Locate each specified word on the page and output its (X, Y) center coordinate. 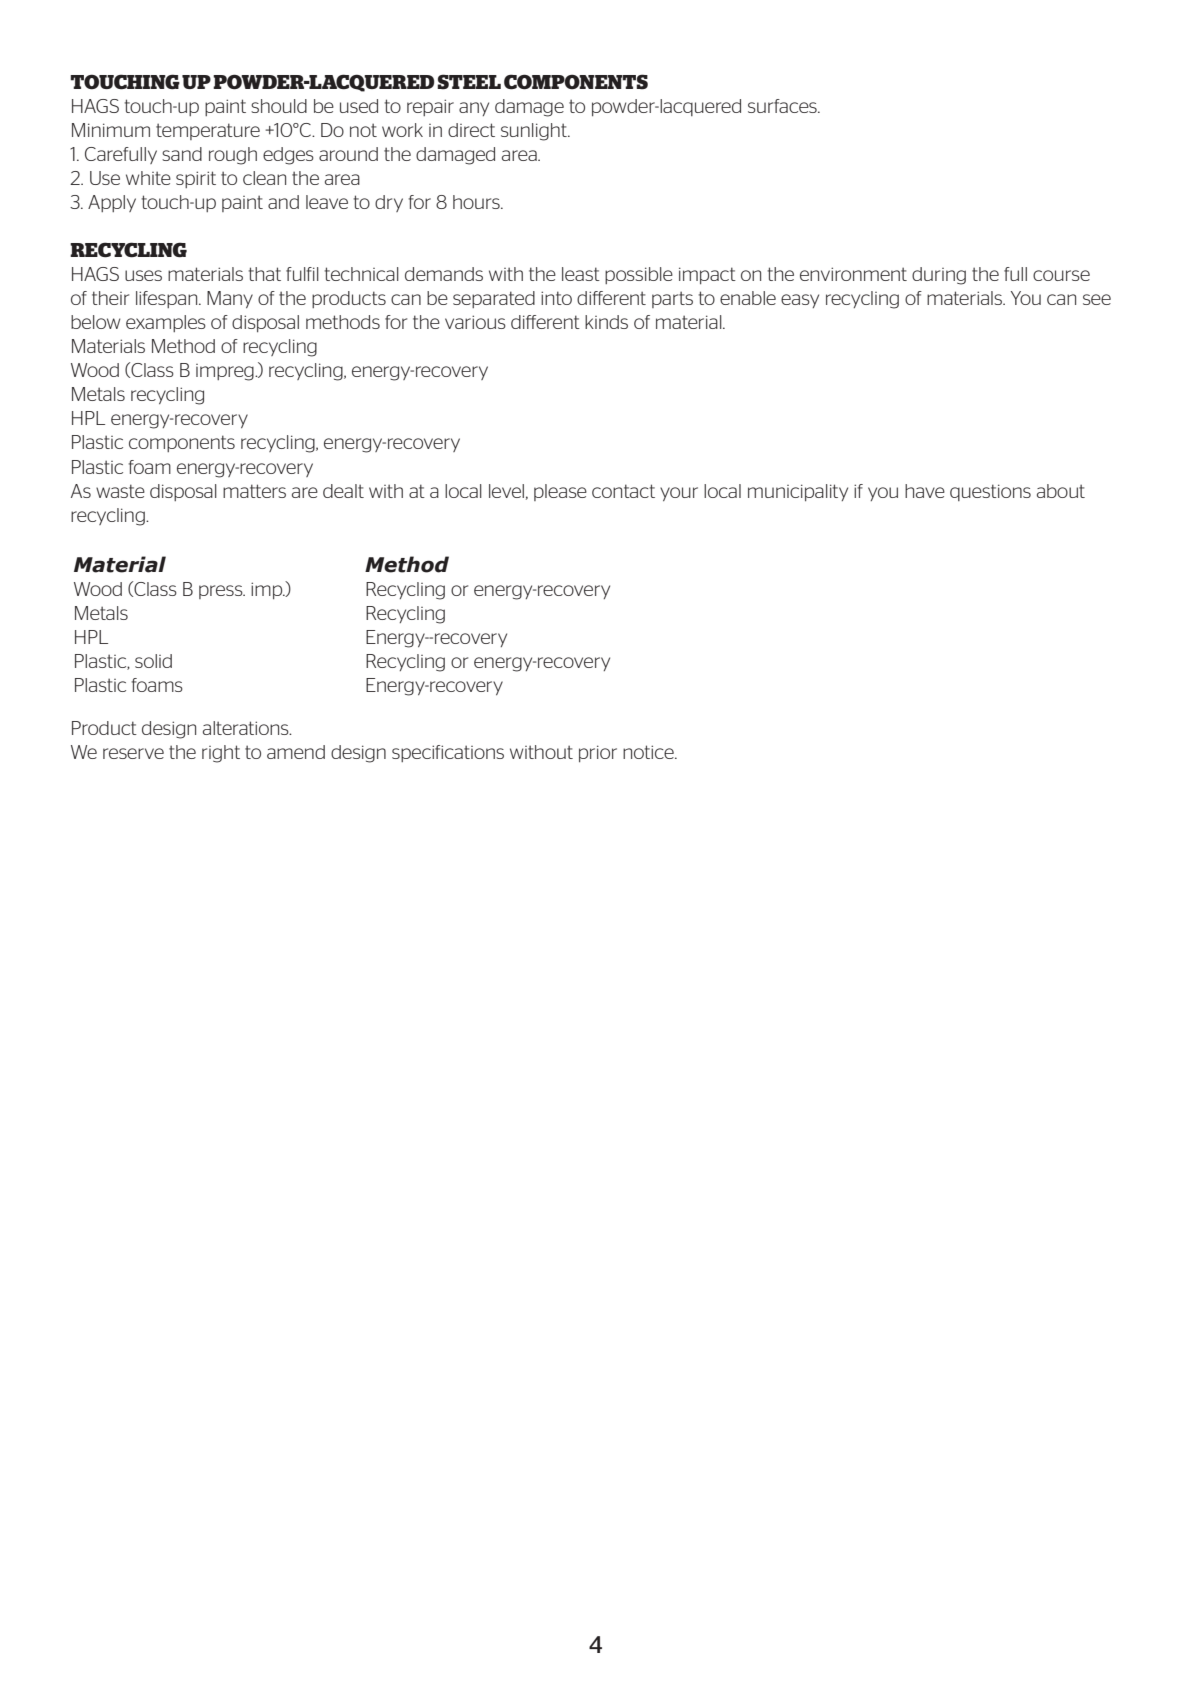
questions (990, 492)
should (279, 106)
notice (649, 752)
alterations (247, 728)
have (925, 491)
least (581, 274)
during (939, 276)
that (265, 274)
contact (623, 491)
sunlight (535, 132)
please (560, 492)
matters (254, 491)
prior (598, 753)
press (222, 592)
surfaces (783, 106)
